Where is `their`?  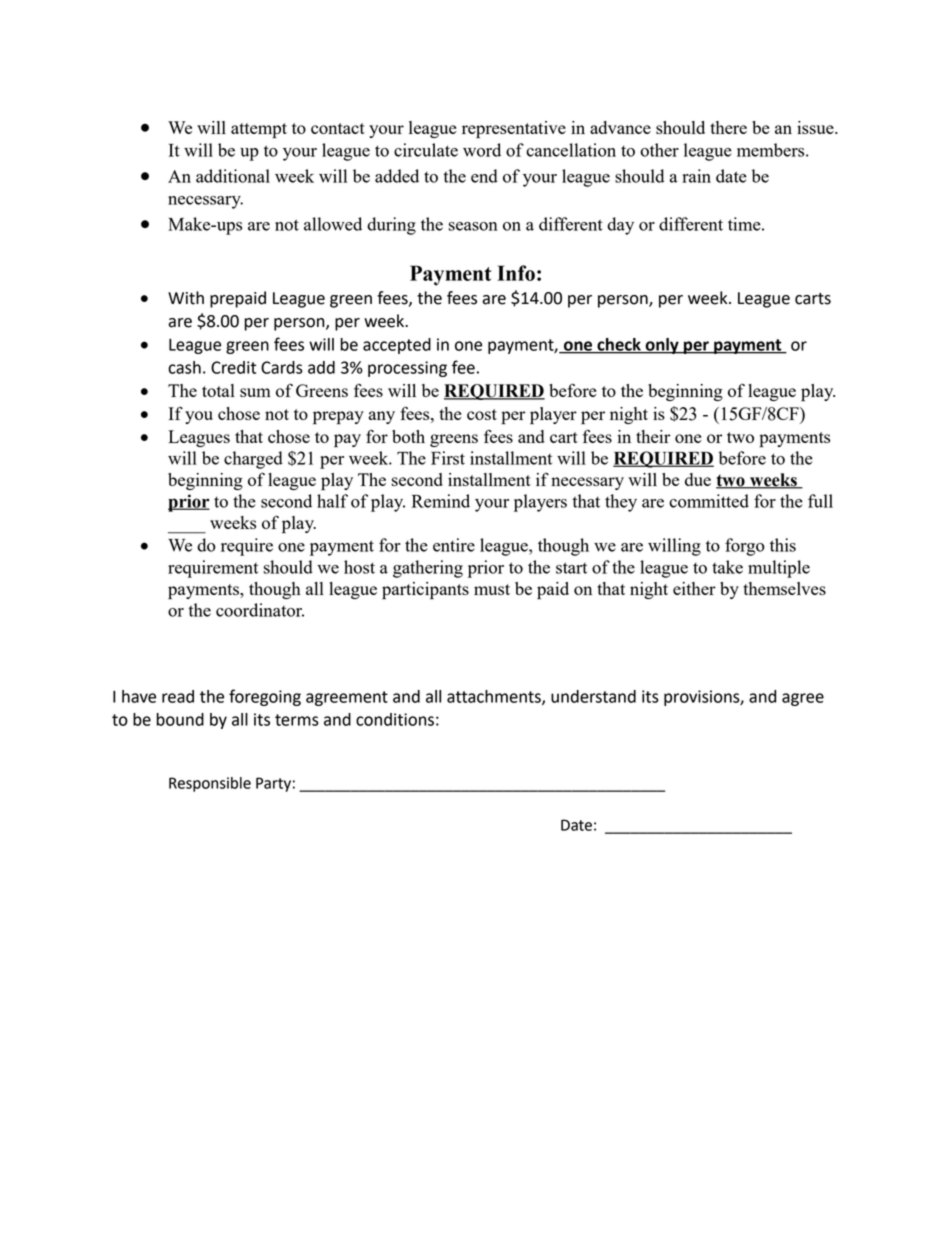
their is located at coordinates (653, 436).
